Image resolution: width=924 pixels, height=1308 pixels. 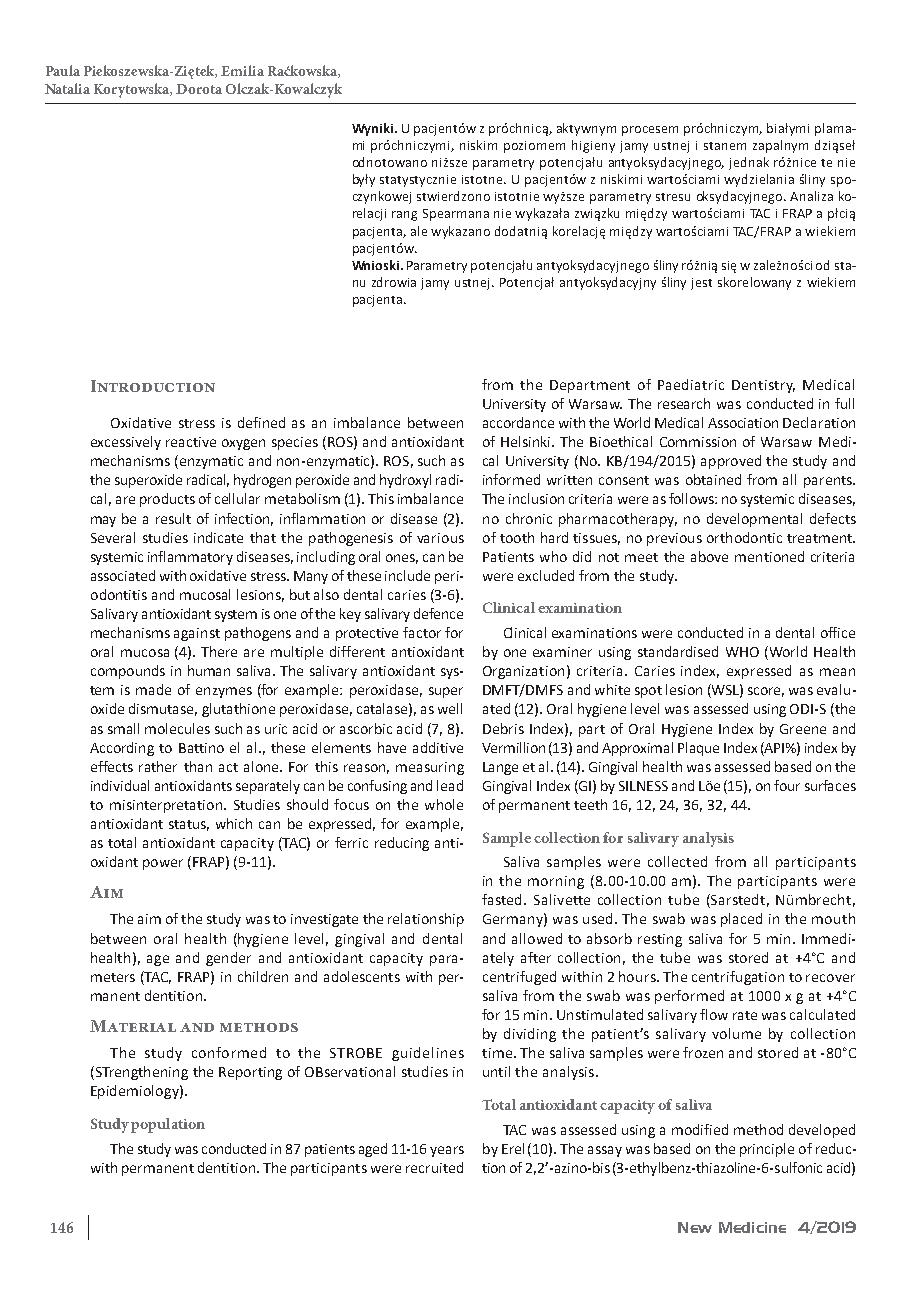 I want to click on Natalia, so click(x=67, y=88).
